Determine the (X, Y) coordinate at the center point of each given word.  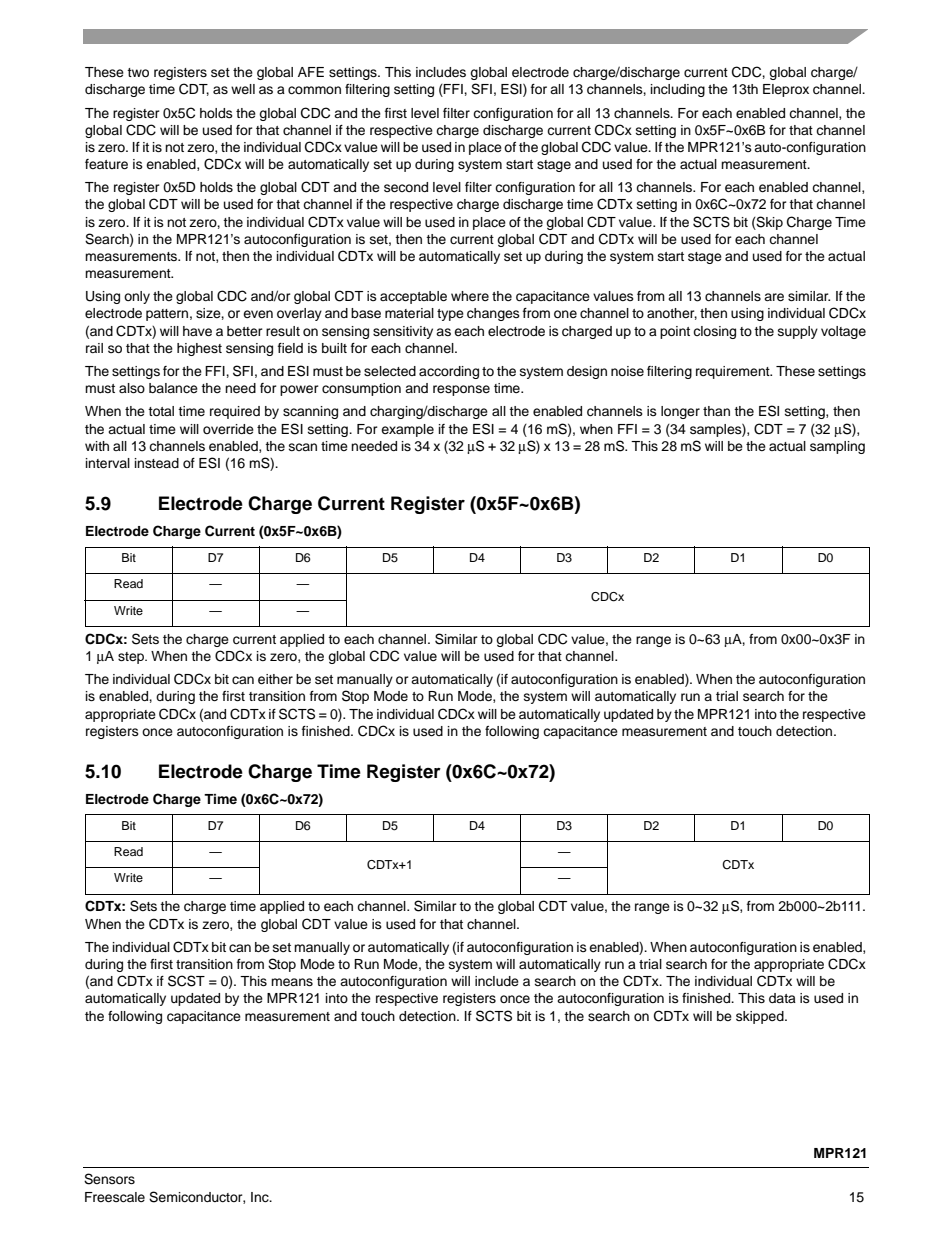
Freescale (115, 1197)
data (782, 998)
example (407, 430)
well (243, 89)
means (292, 982)
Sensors (109, 1179)
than (716, 411)
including (678, 90)
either (275, 679)
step (132, 658)
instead (157, 463)
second (406, 187)
